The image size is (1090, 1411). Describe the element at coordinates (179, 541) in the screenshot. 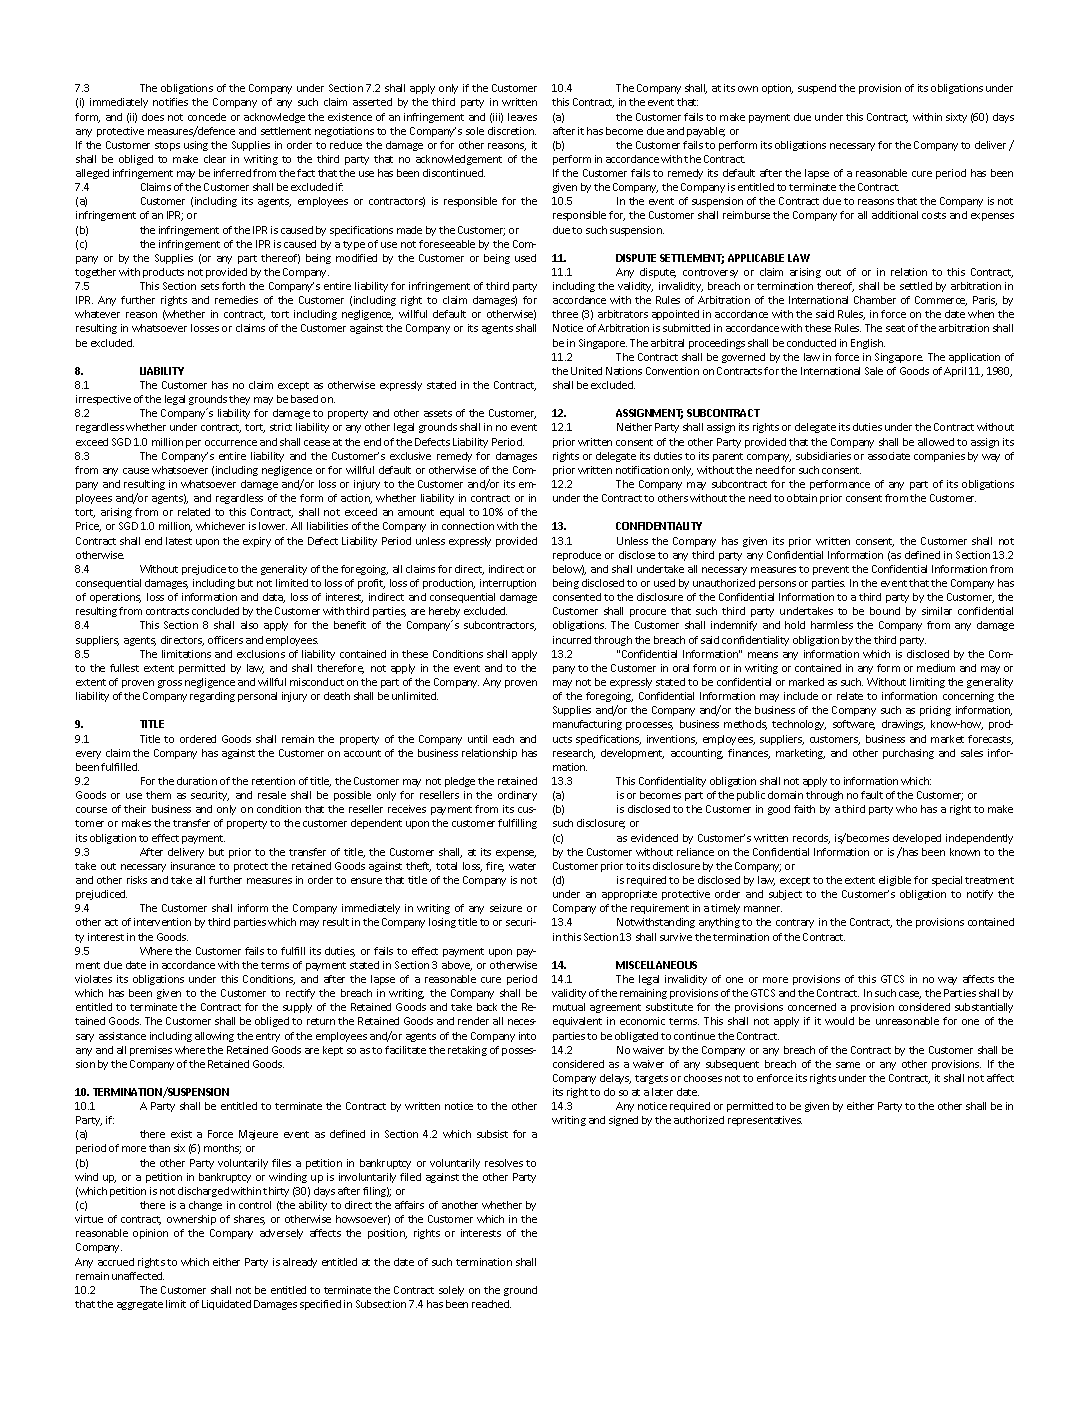

I see `latest` at that location.
